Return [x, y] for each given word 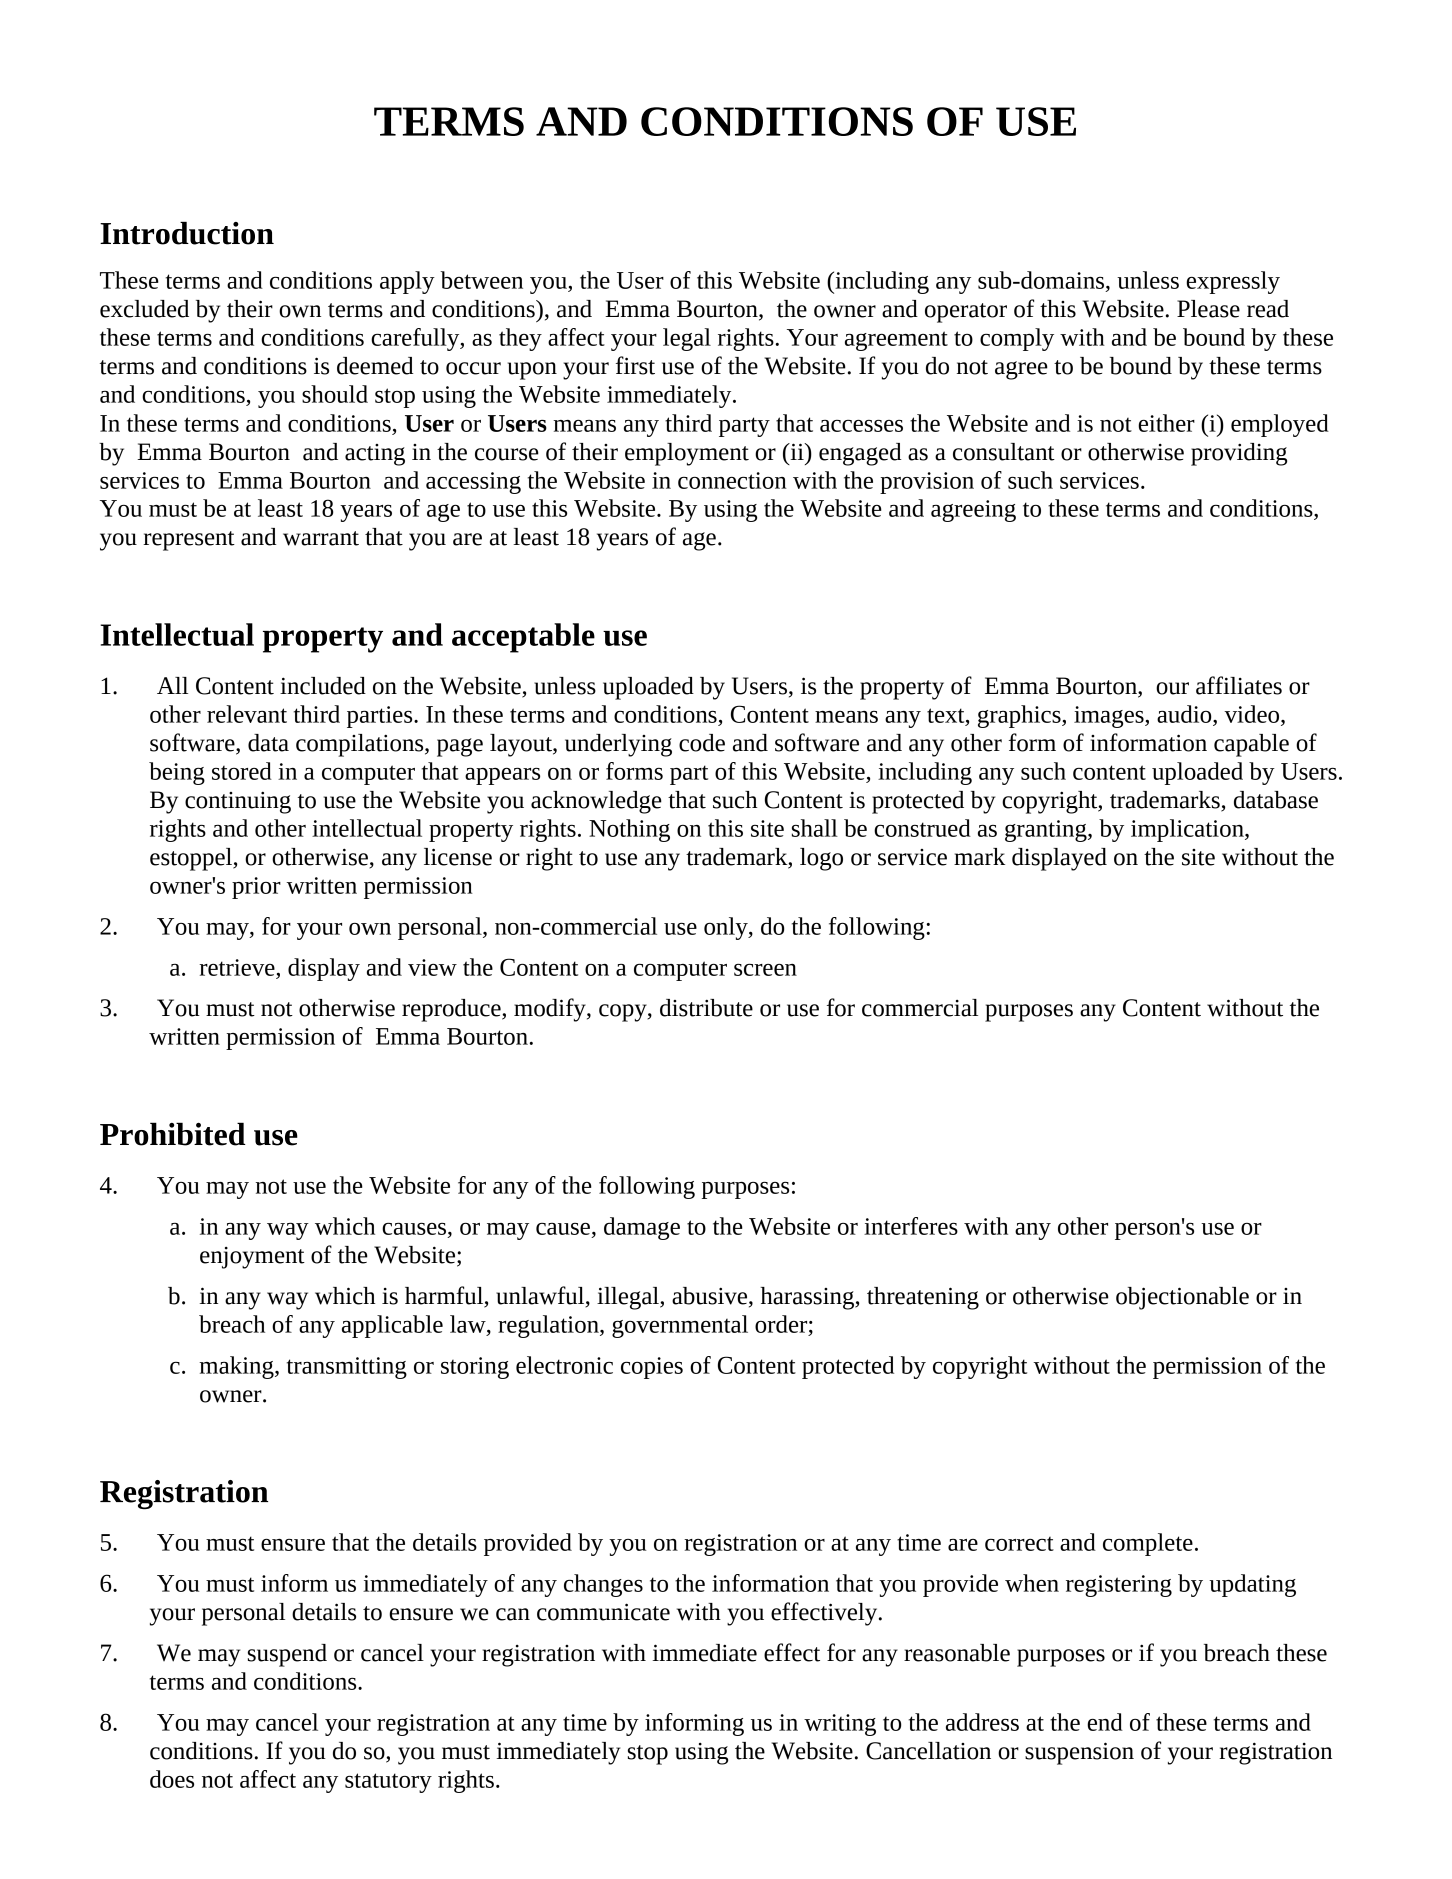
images [1110, 717]
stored [242, 771]
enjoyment [252, 1258]
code [702, 743]
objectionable [1182, 1298]
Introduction [187, 233]
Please [1208, 309]
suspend [287, 1655]
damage [642, 1228]
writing [840, 1725]
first [635, 365]
